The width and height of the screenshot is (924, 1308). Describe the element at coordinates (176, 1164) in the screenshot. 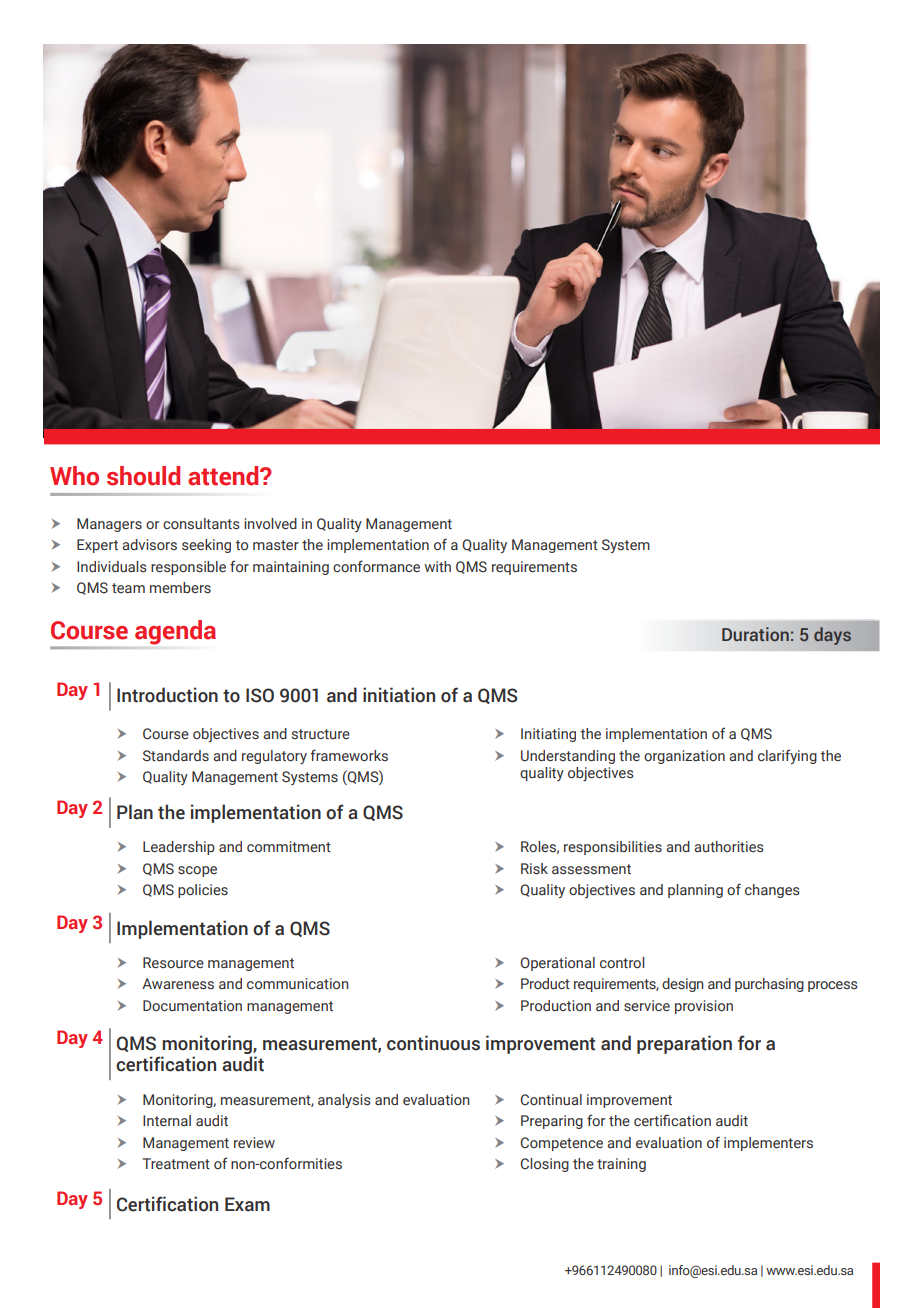

I see `Treatment` at that location.
